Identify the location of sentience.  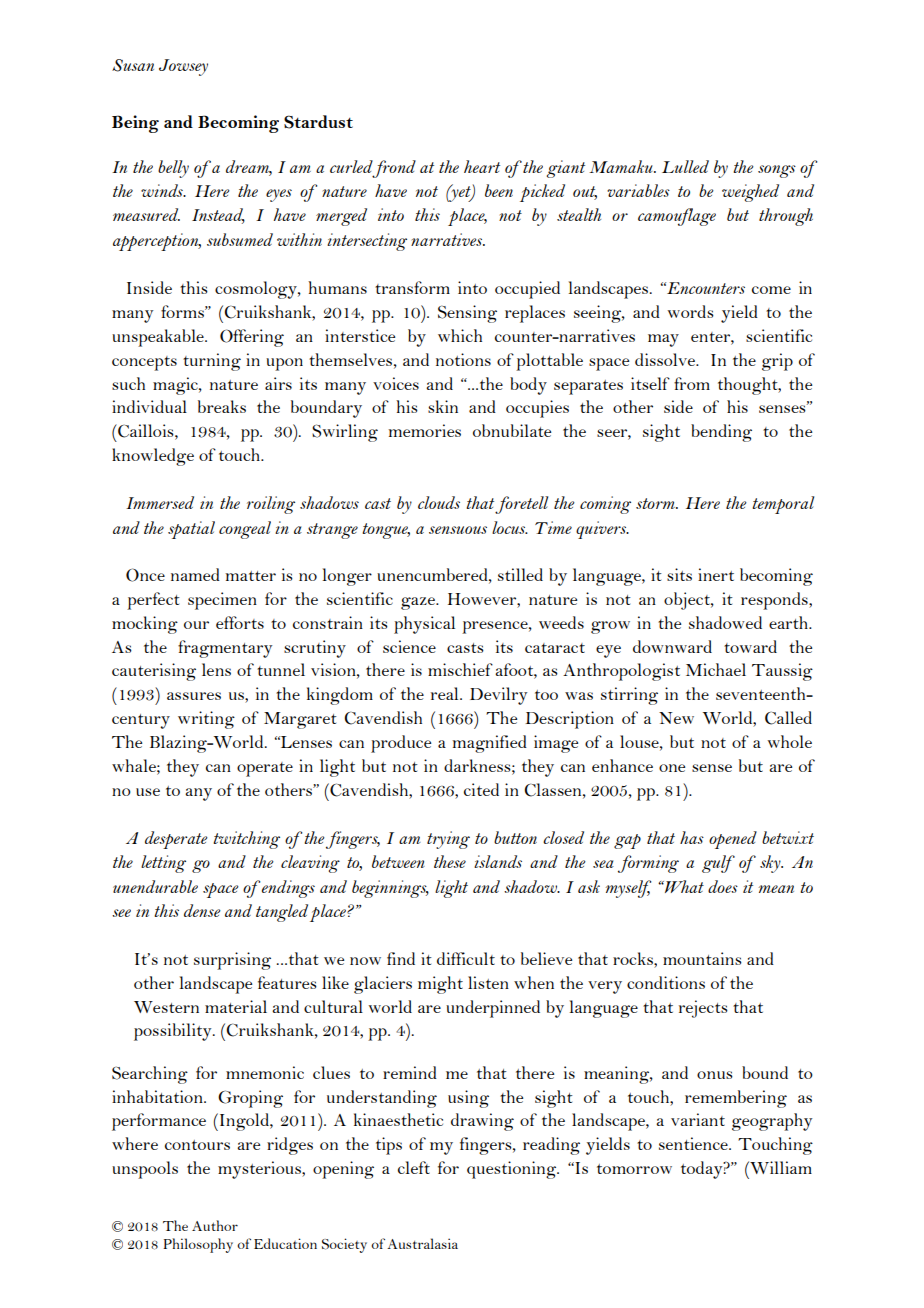
(694, 1143).
